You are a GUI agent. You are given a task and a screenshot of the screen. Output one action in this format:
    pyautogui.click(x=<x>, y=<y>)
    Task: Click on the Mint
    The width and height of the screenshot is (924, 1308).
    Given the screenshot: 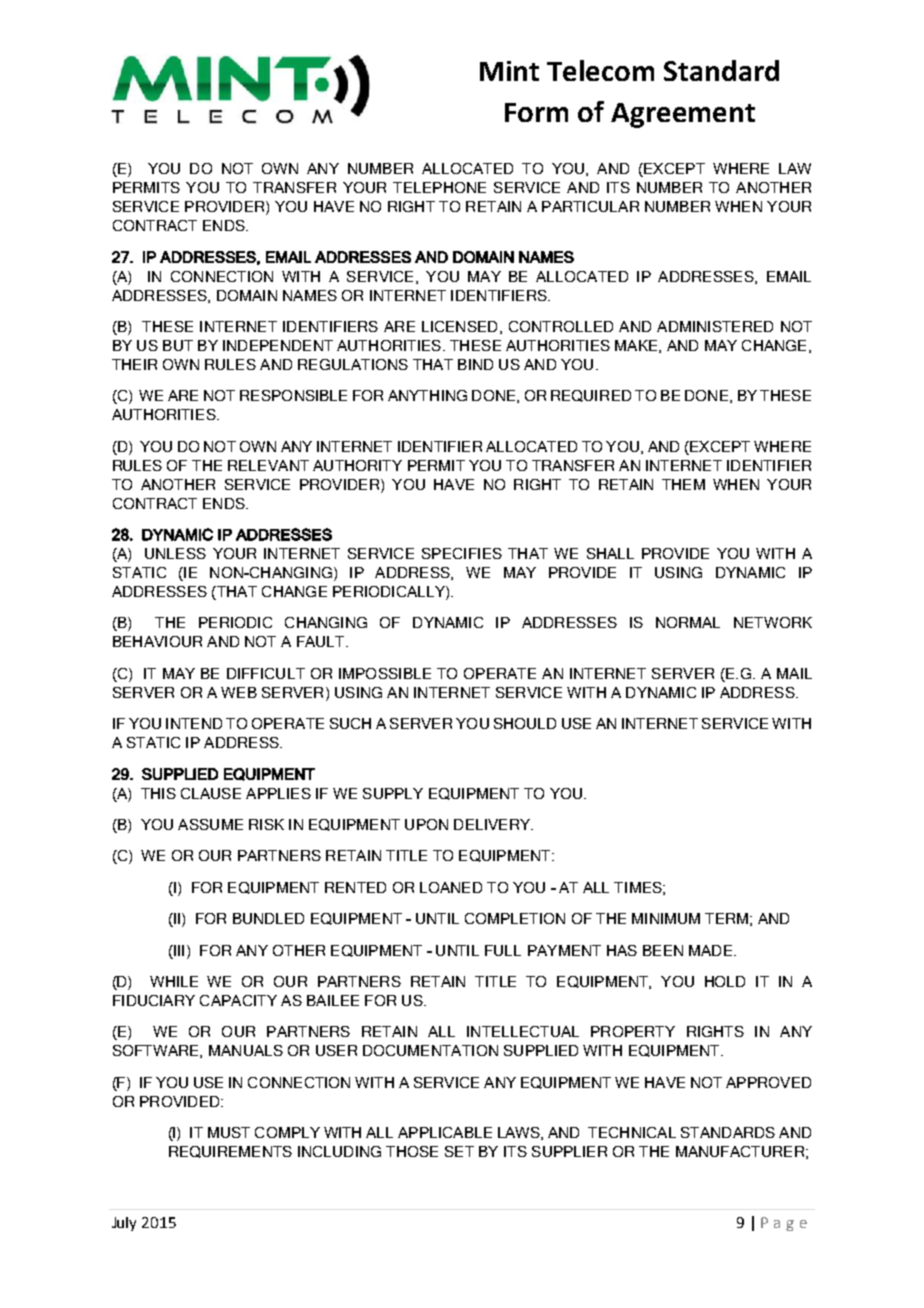 What is the action you would take?
    pyautogui.click(x=509, y=71)
